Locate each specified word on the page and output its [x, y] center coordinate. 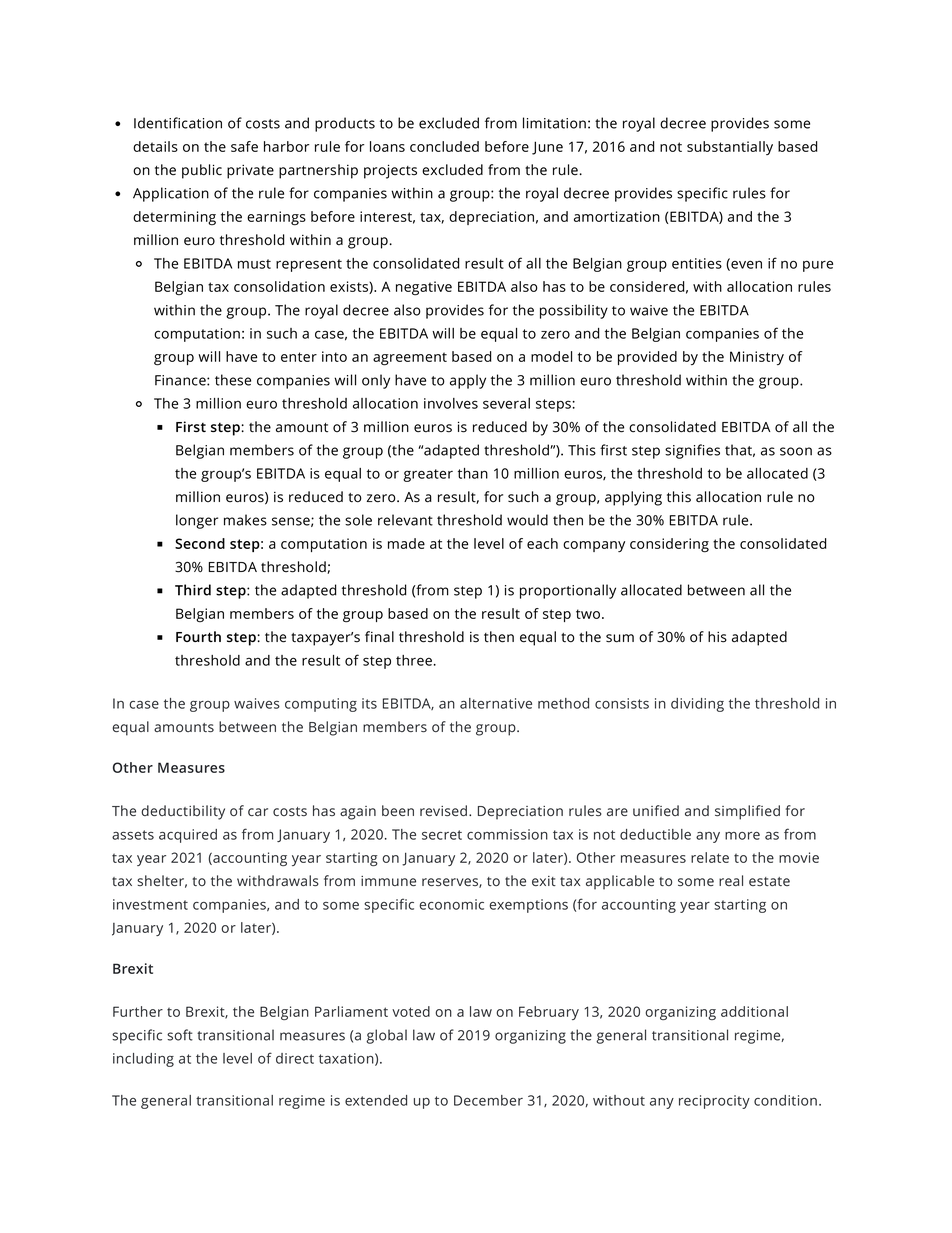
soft [180, 1035]
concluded [444, 146]
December [488, 1100]
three [414, 660]
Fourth [198, 636]
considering [669, 545]
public [202, 171]
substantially [730, 148]
